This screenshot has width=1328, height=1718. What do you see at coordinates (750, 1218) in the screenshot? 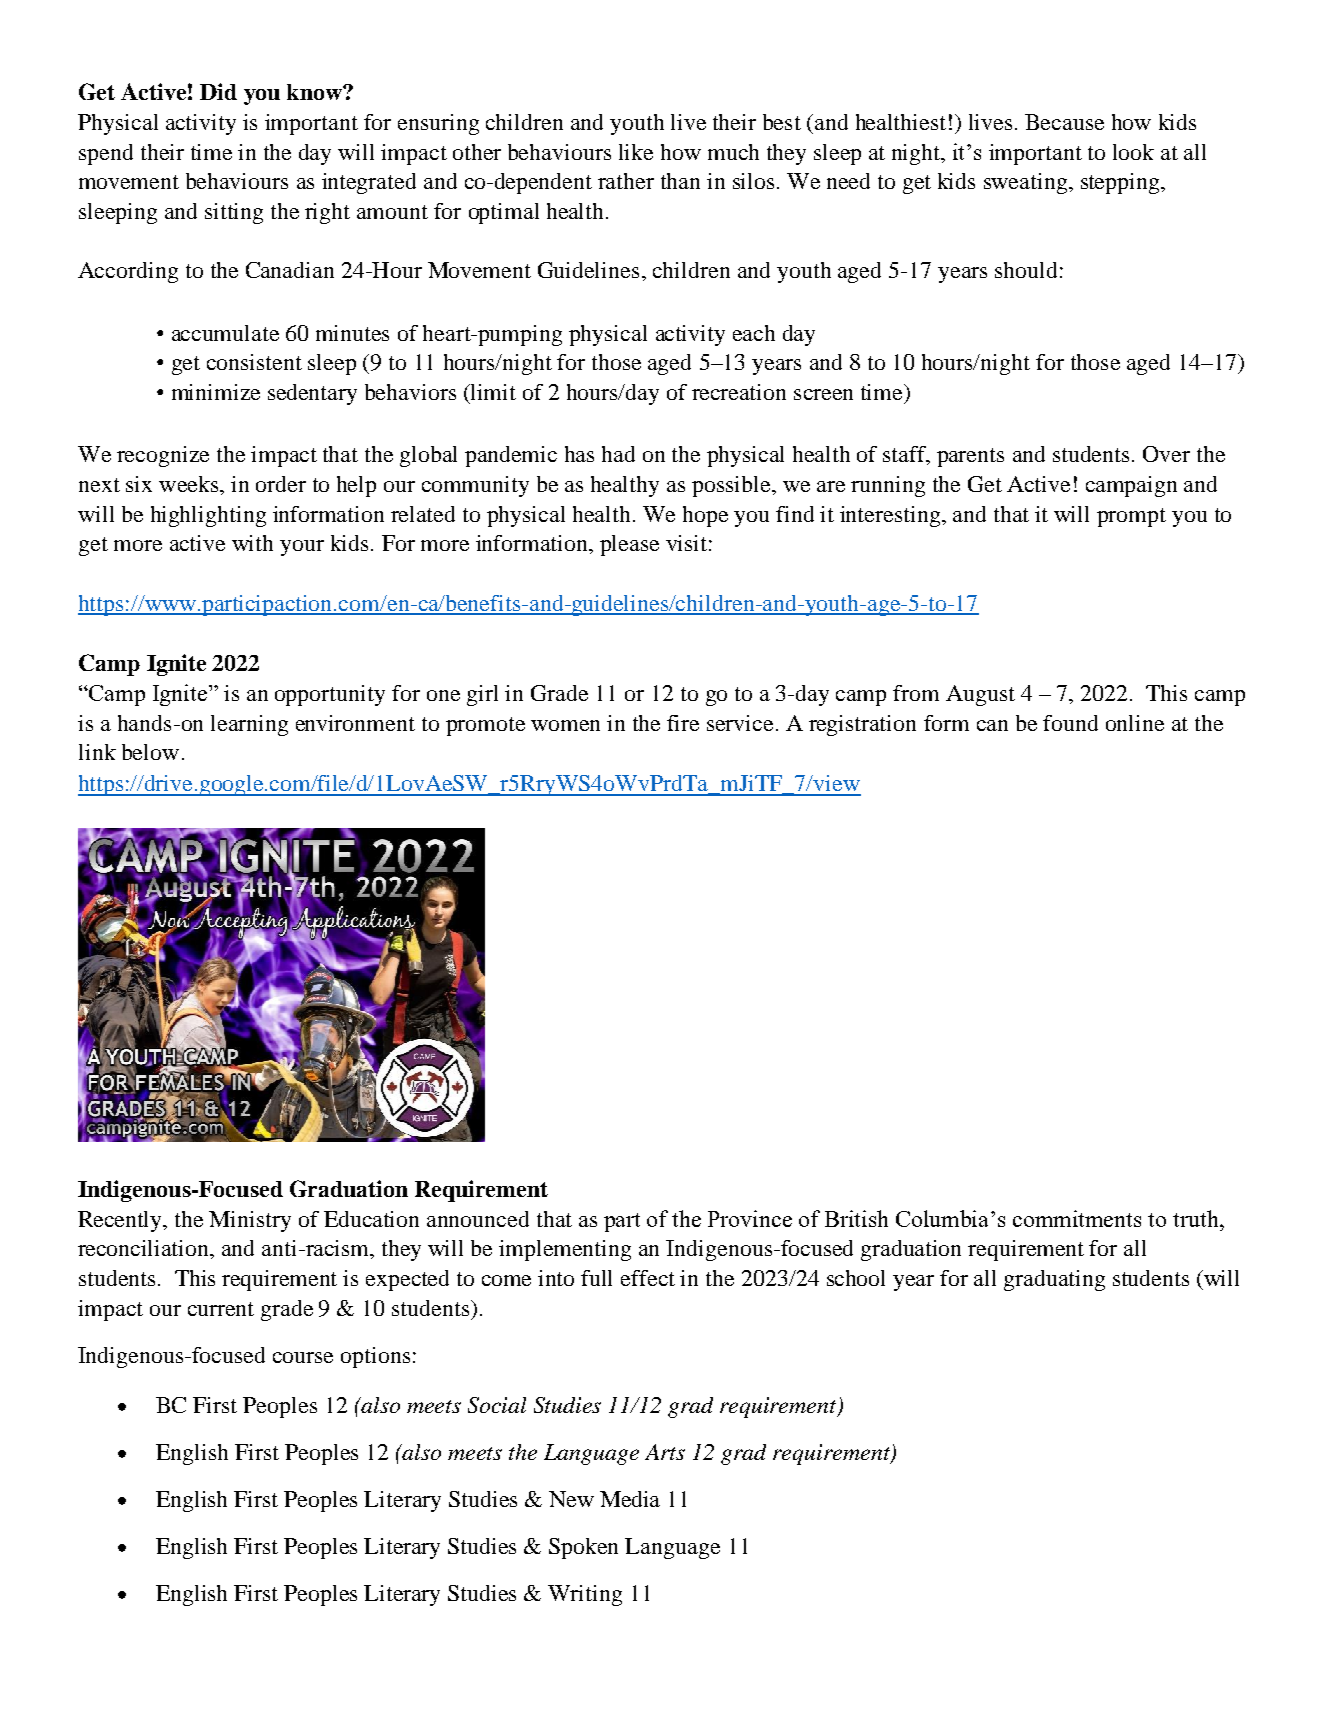
I see `Province` at bounding box center [750, 1218].
